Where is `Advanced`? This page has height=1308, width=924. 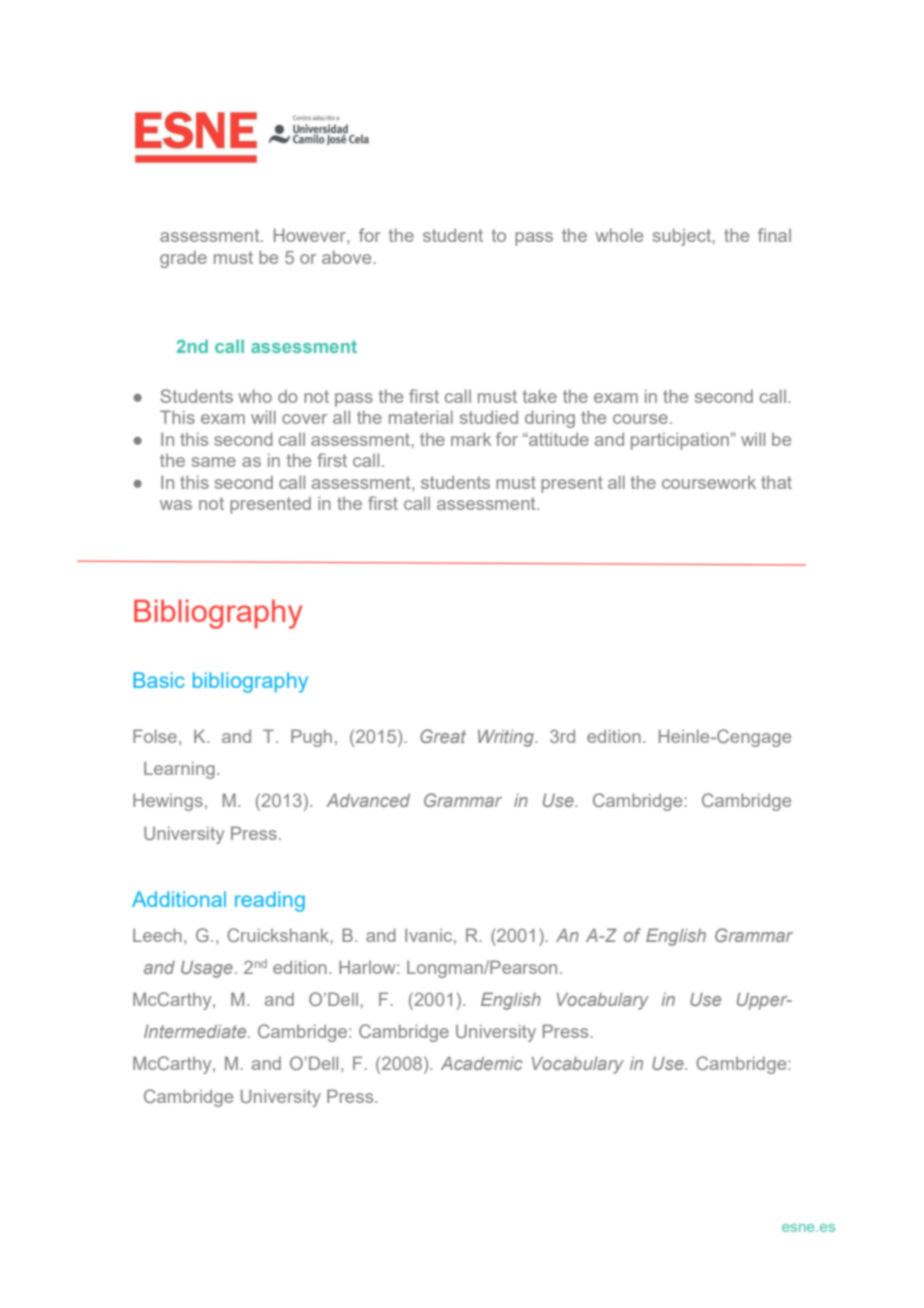
Advanced is located at coordinates (368, 800).
